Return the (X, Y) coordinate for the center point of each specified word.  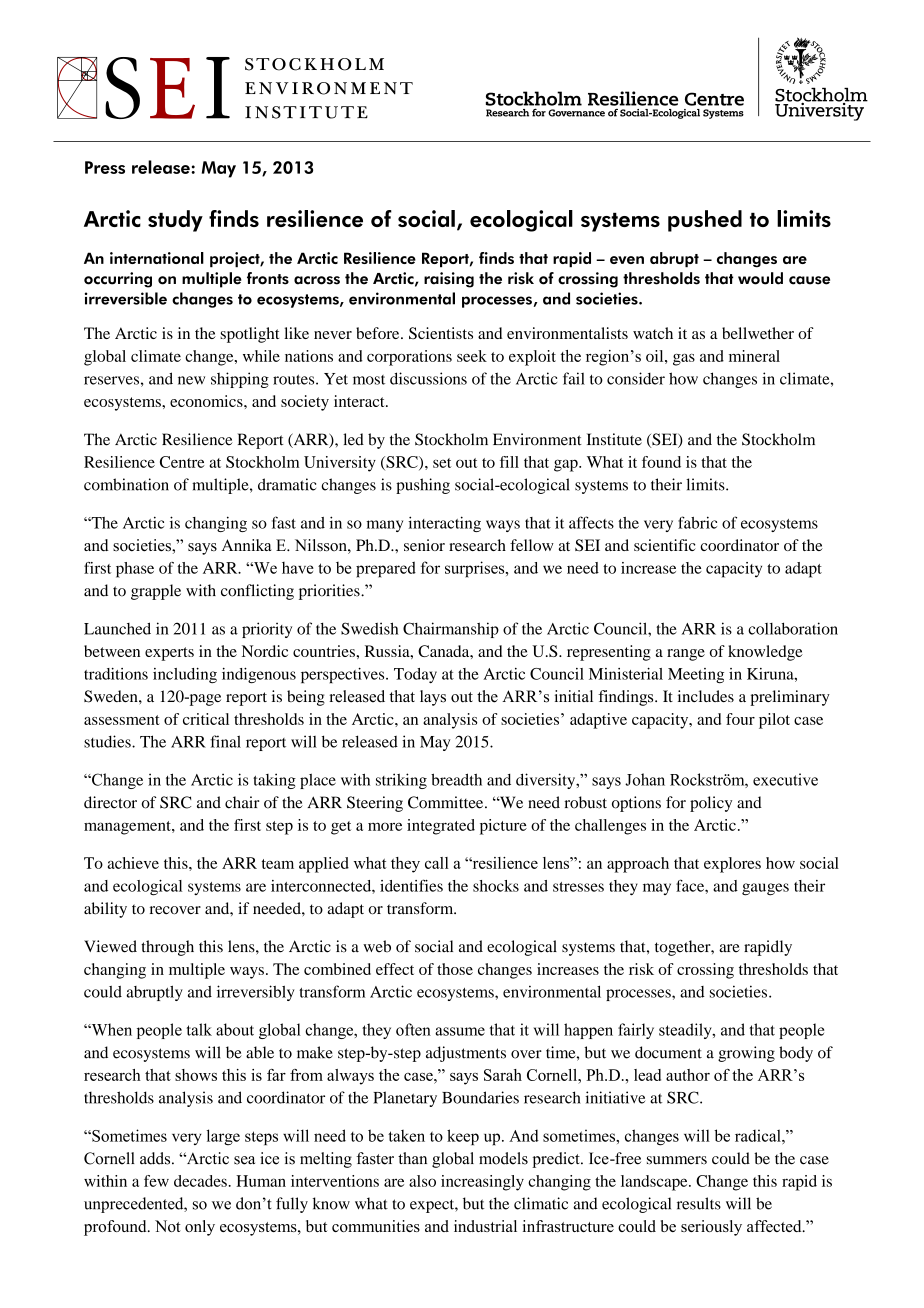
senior (424, 545)
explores (732, 865)
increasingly (482, 1183)
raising (449, 280)
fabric (697, 522)
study (175, 221)
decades (200, 1181)
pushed (705, 221)
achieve (133, 863)
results (699, 1203)
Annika (246, 545)
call (437, 863)
